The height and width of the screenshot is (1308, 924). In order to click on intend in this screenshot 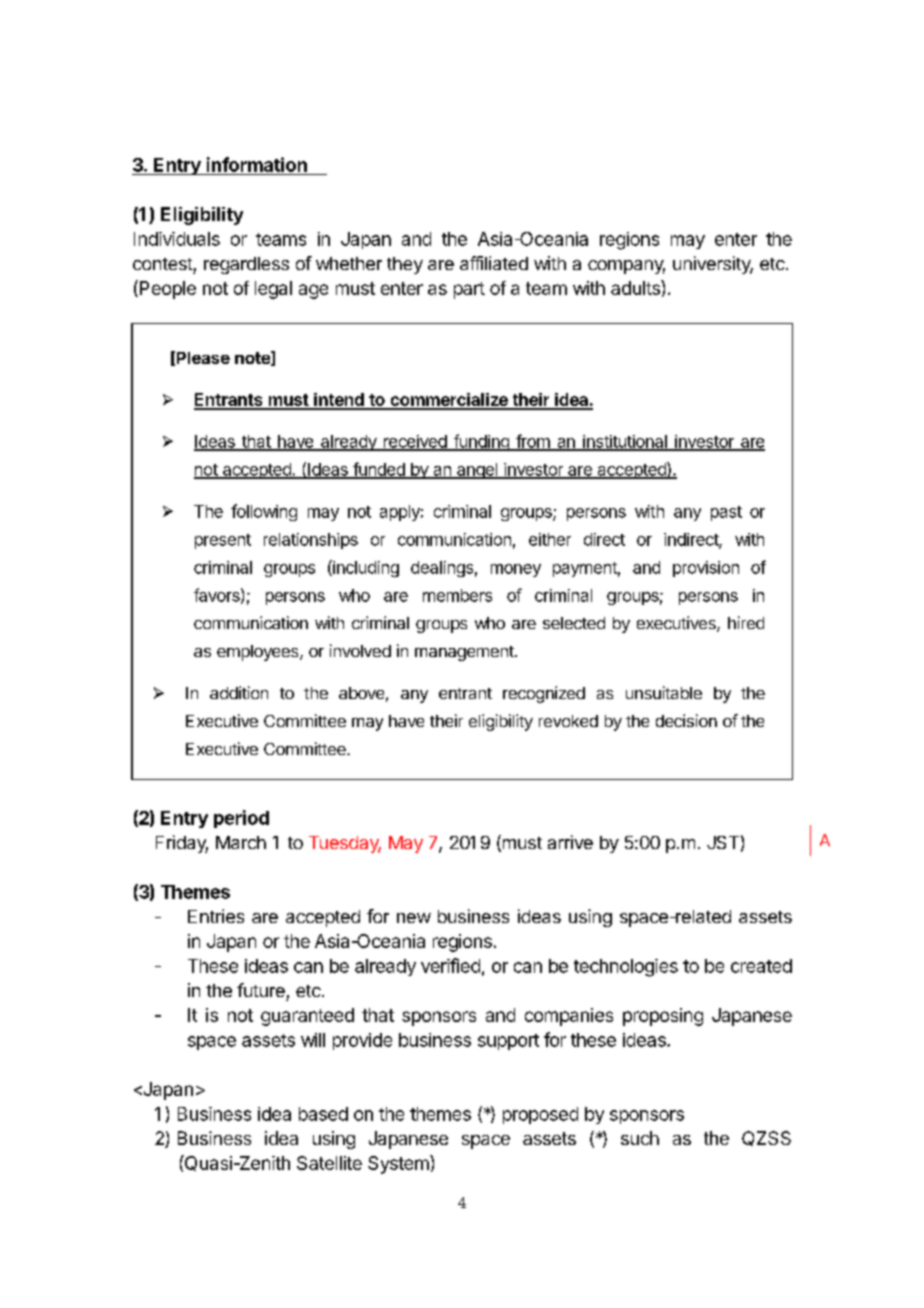, I will do `click(339, 401)`.
